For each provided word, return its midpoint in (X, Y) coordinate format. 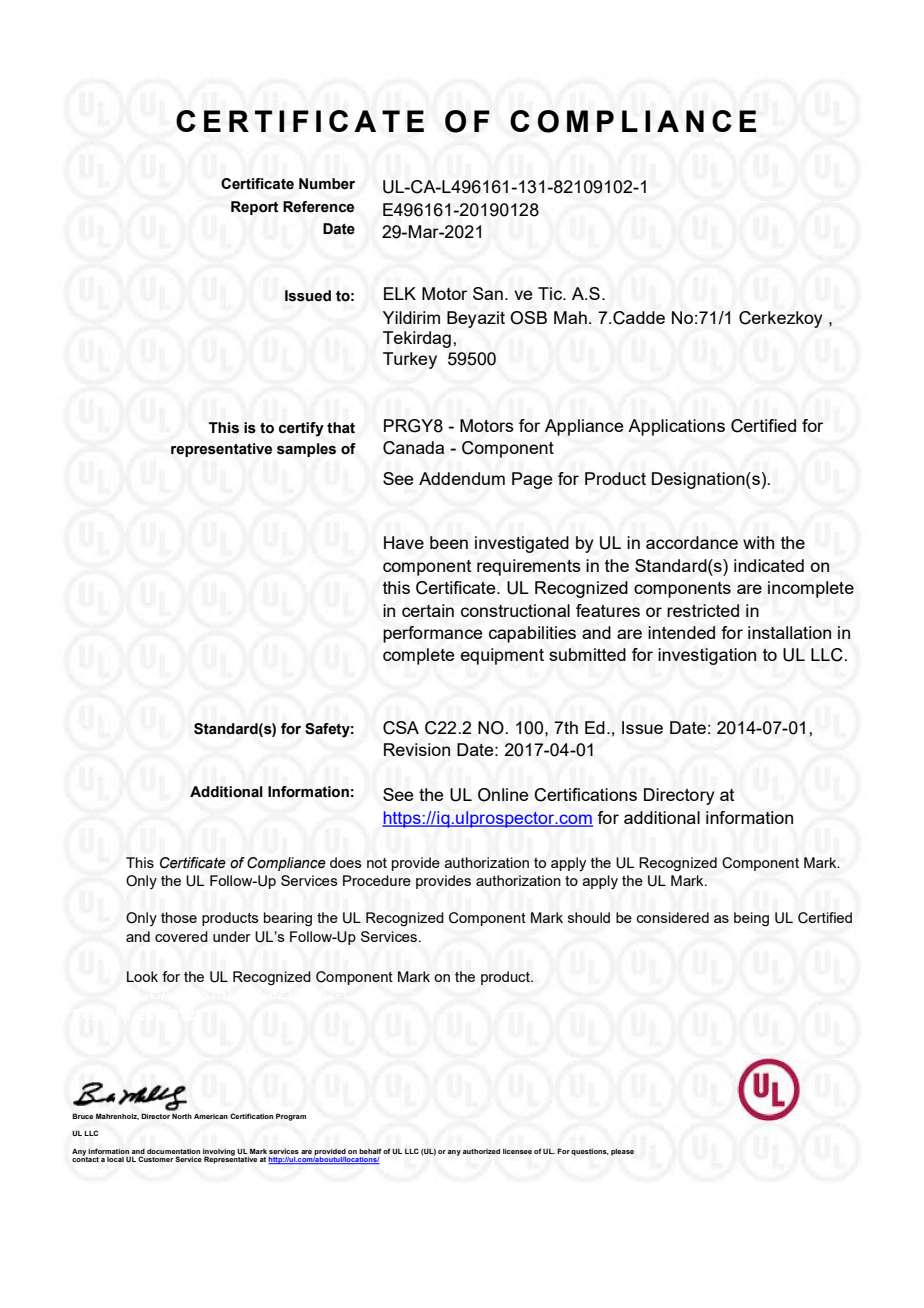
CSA (401, 728)
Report (254, 208)
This (224, 428)
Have (404, 542)
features (608, 610)
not (377, 863)
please (622, 1152)
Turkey (410, 360)
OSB (528, 318)
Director (155, 1116)
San (488, 293)
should (589, 917)
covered (181, 936)
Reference (318, 207)
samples (306, 450)
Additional (226, 792)
